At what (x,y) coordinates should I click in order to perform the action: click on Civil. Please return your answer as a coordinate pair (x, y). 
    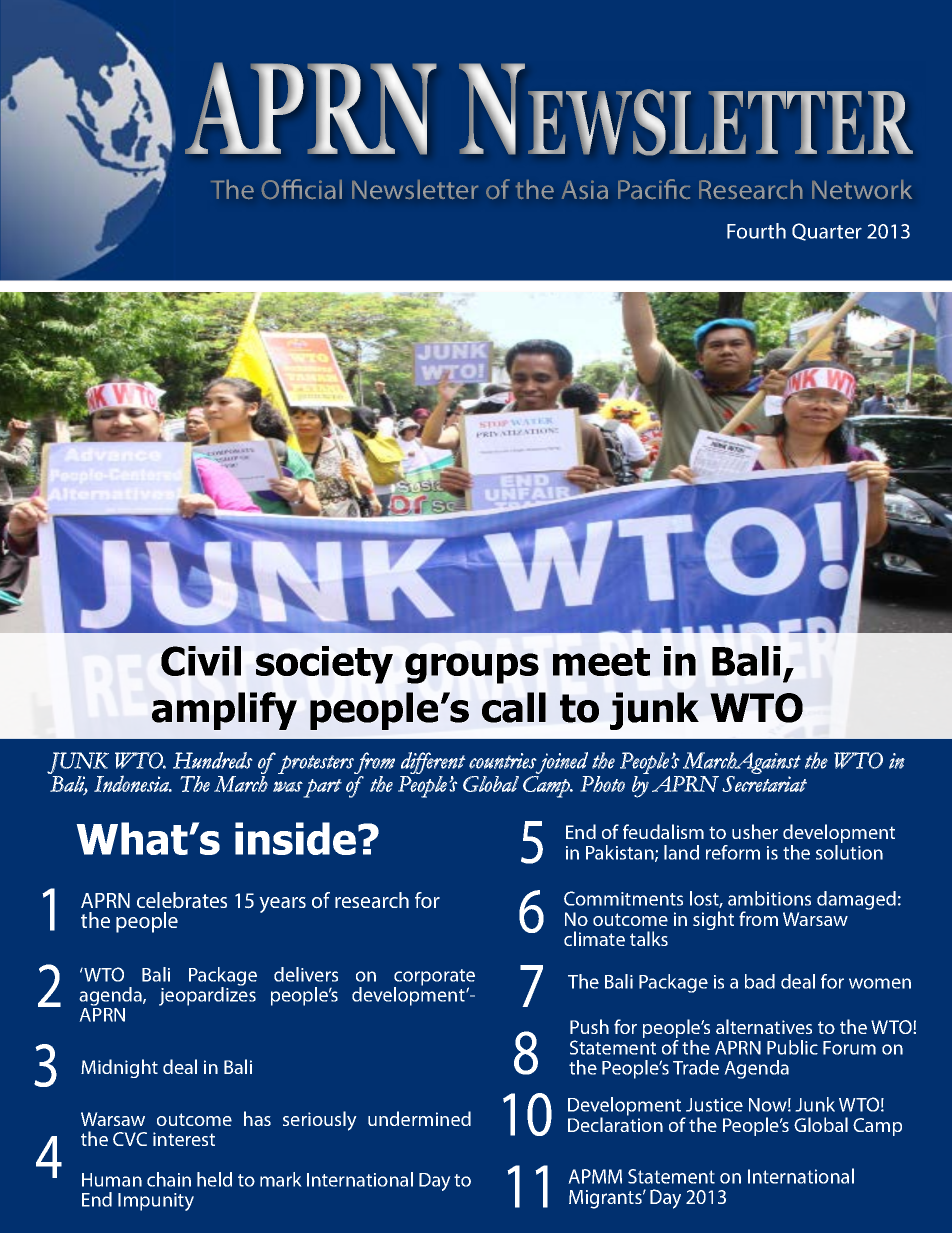
    Looking at the image, I should click on (201, 661).
